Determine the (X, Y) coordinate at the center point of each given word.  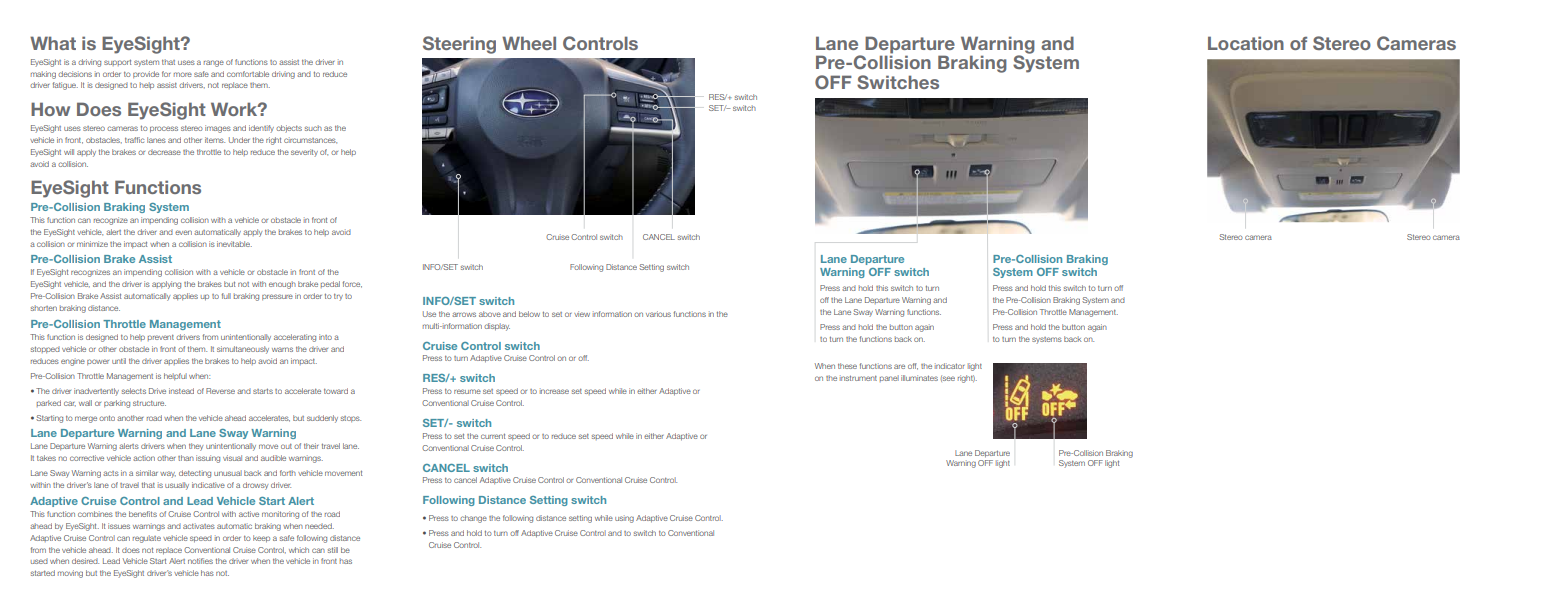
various (658, 314)
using (624, 519)
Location (1246, 43)
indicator (950, 366)
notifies (200, 561)
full (226, 296)
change (473, 519)
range (214, 63)
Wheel (529, 43)
